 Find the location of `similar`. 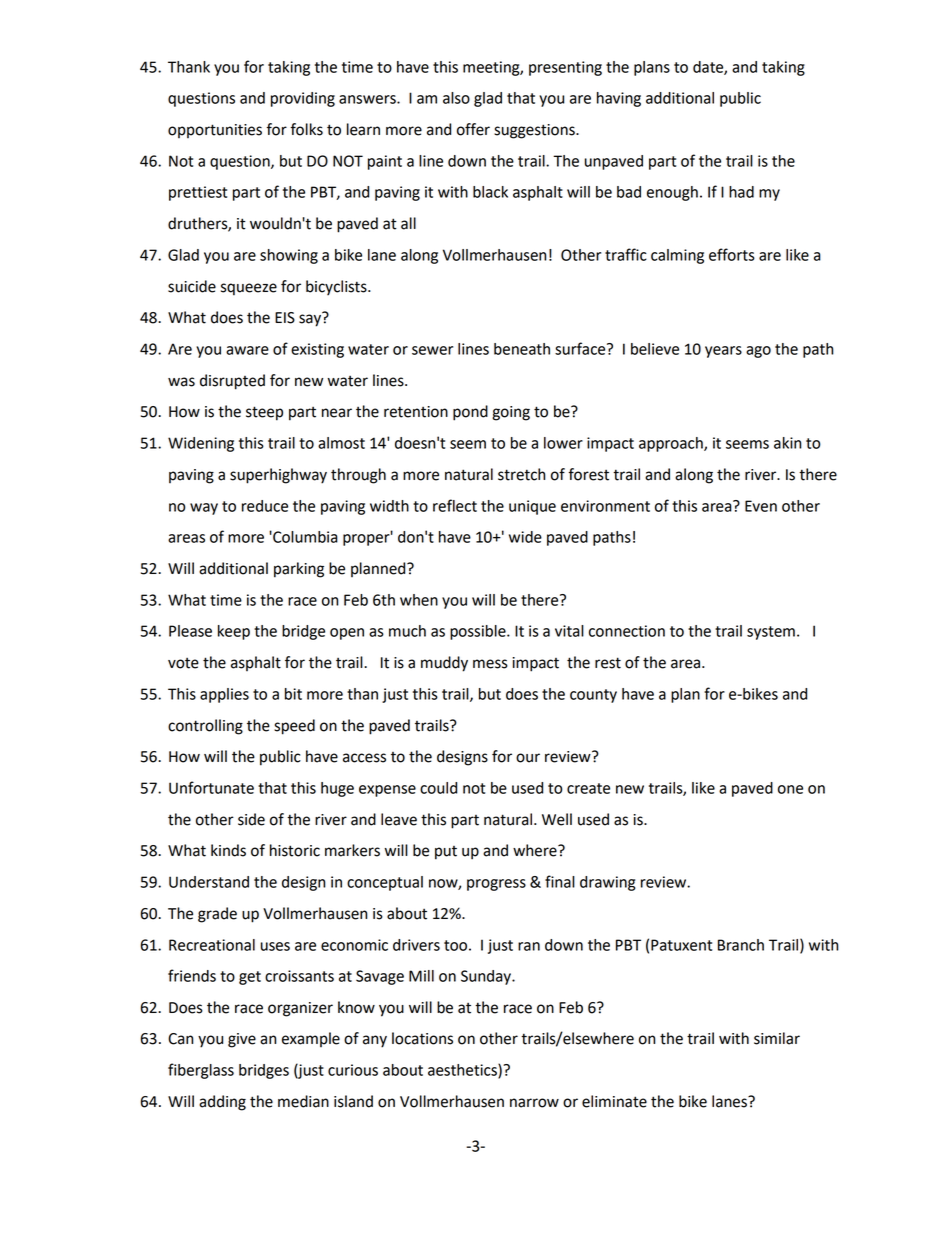

similar is located at coordinates (777, 1038).
